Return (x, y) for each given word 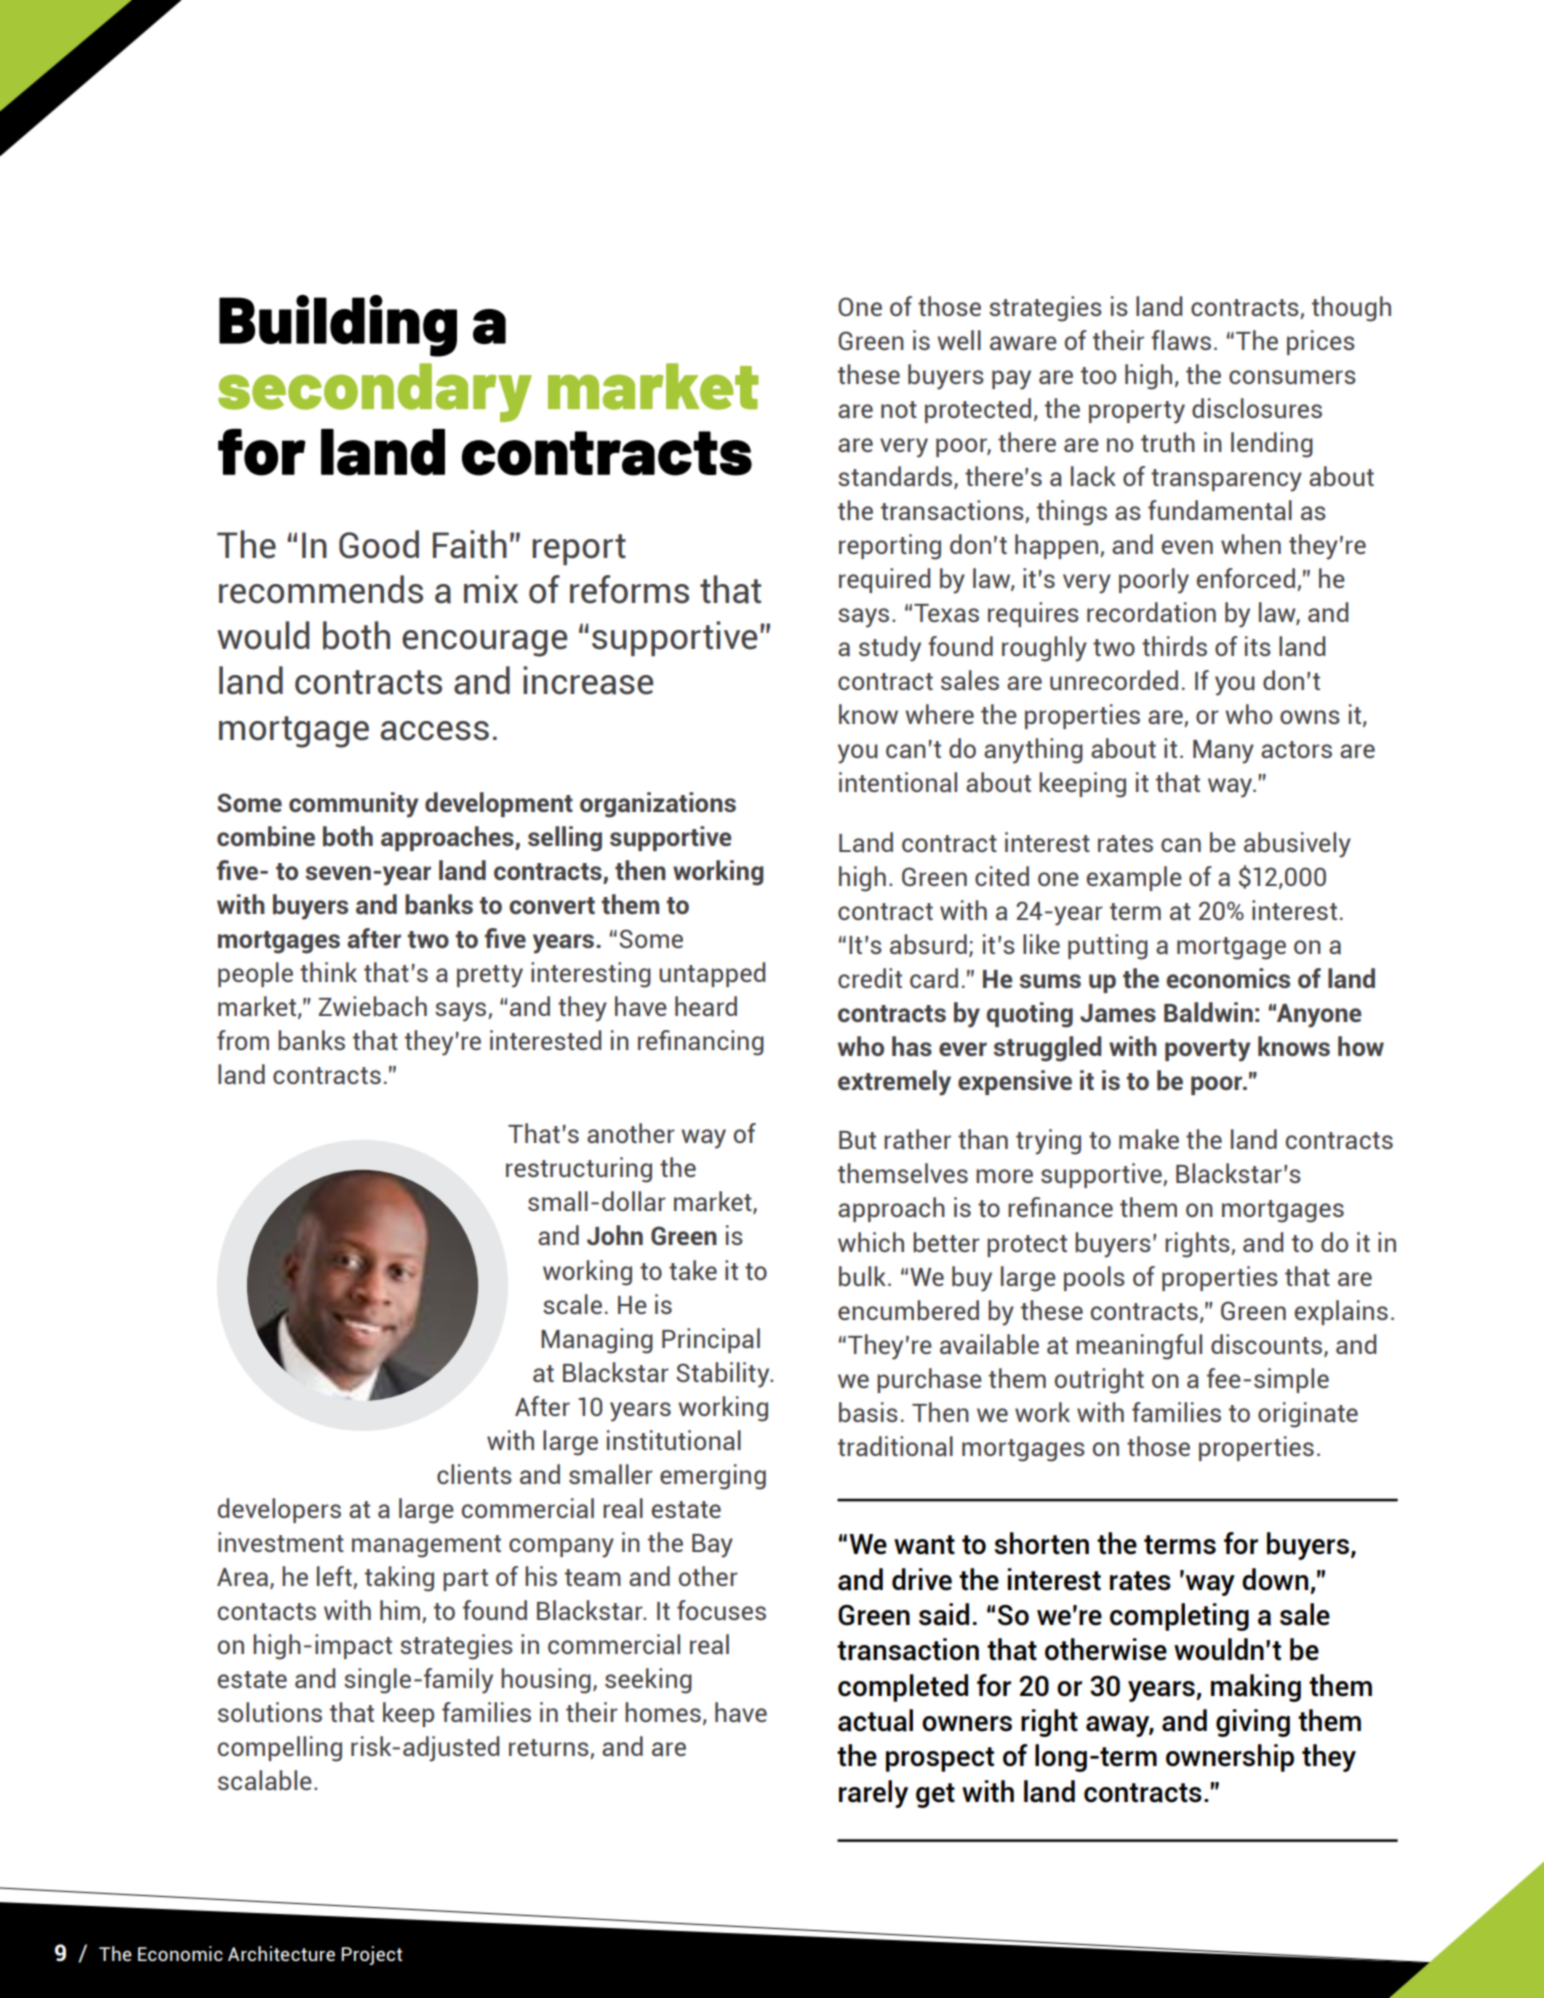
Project (372, 1955)
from (243, 1040)
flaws (1181, 340)
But (857, 1140)
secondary (375, 392)
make (1149, 1139)
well (959, 340)
